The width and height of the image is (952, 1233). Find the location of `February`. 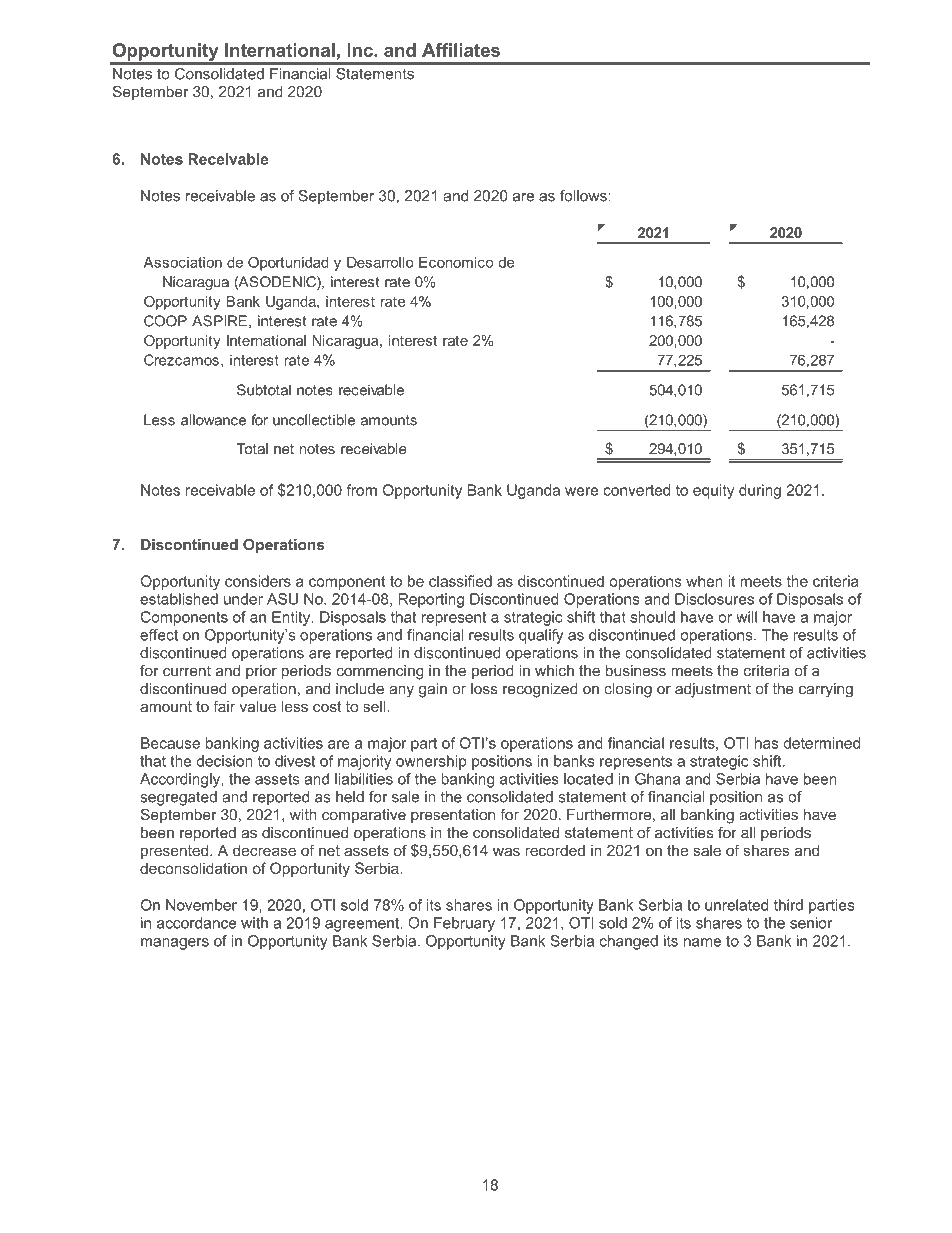

February is located at coordinates (464, 924).
